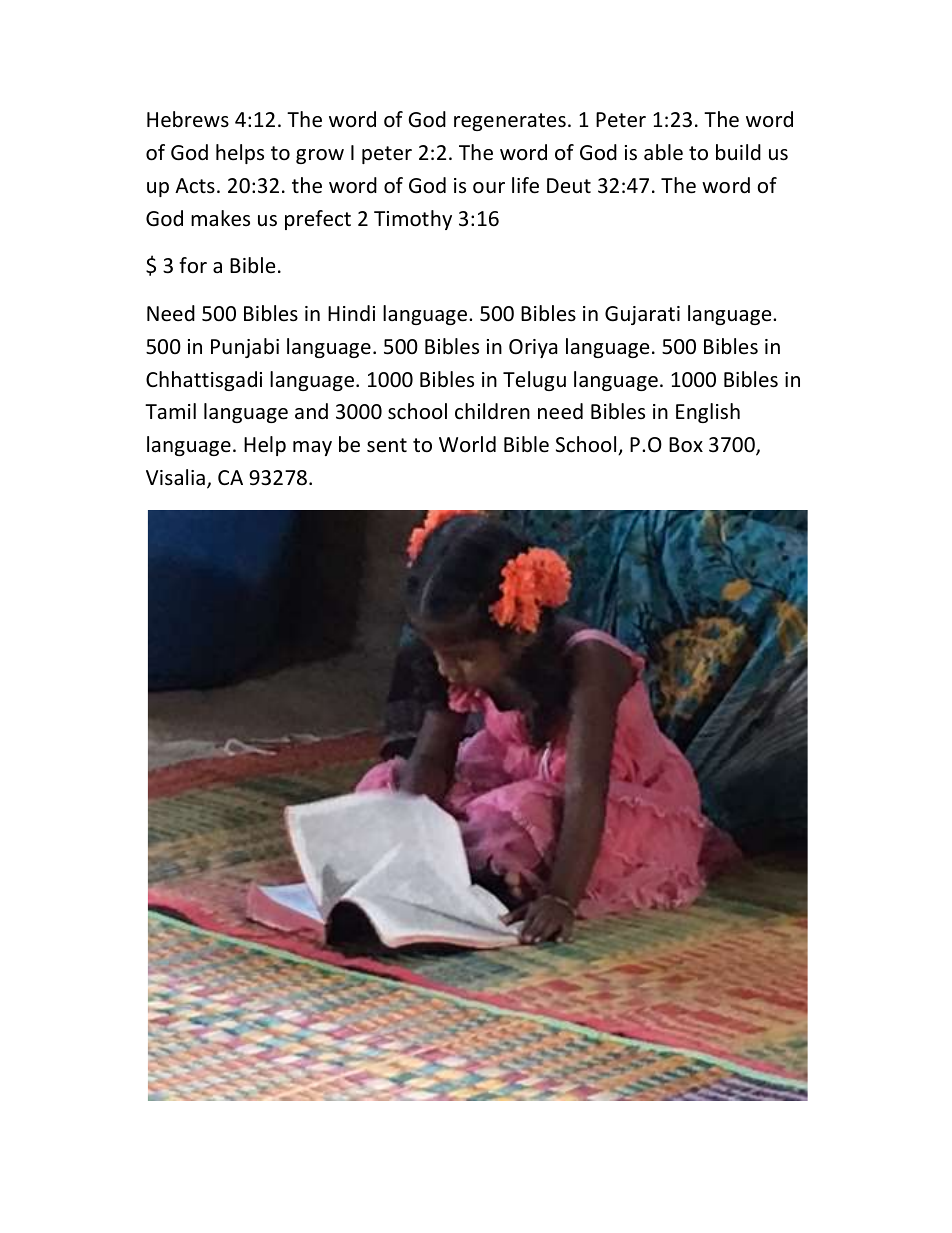 The width and height of the page is (952, 1233). What do you see at coordinates (663, 152) in the page?
I see `able` at bounding box center [663, 152].
